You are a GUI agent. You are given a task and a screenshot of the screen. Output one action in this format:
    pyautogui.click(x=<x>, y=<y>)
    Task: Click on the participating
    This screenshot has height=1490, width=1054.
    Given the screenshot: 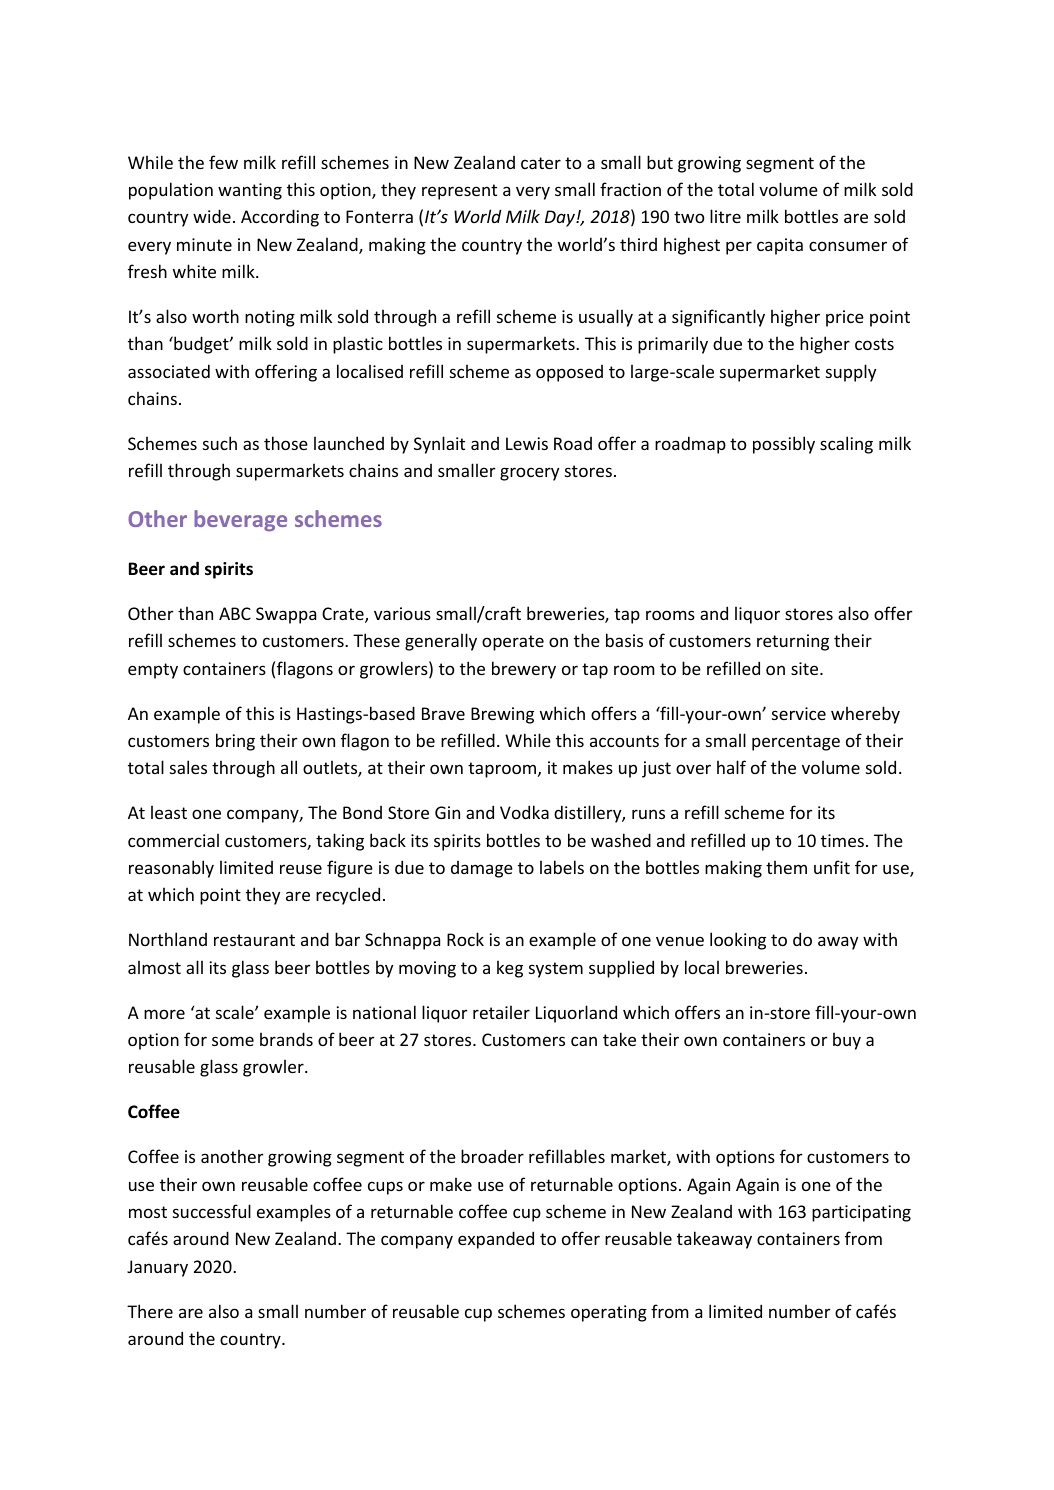 What is the action you would take?
    pyautogui.click(x=861, y=1213)
